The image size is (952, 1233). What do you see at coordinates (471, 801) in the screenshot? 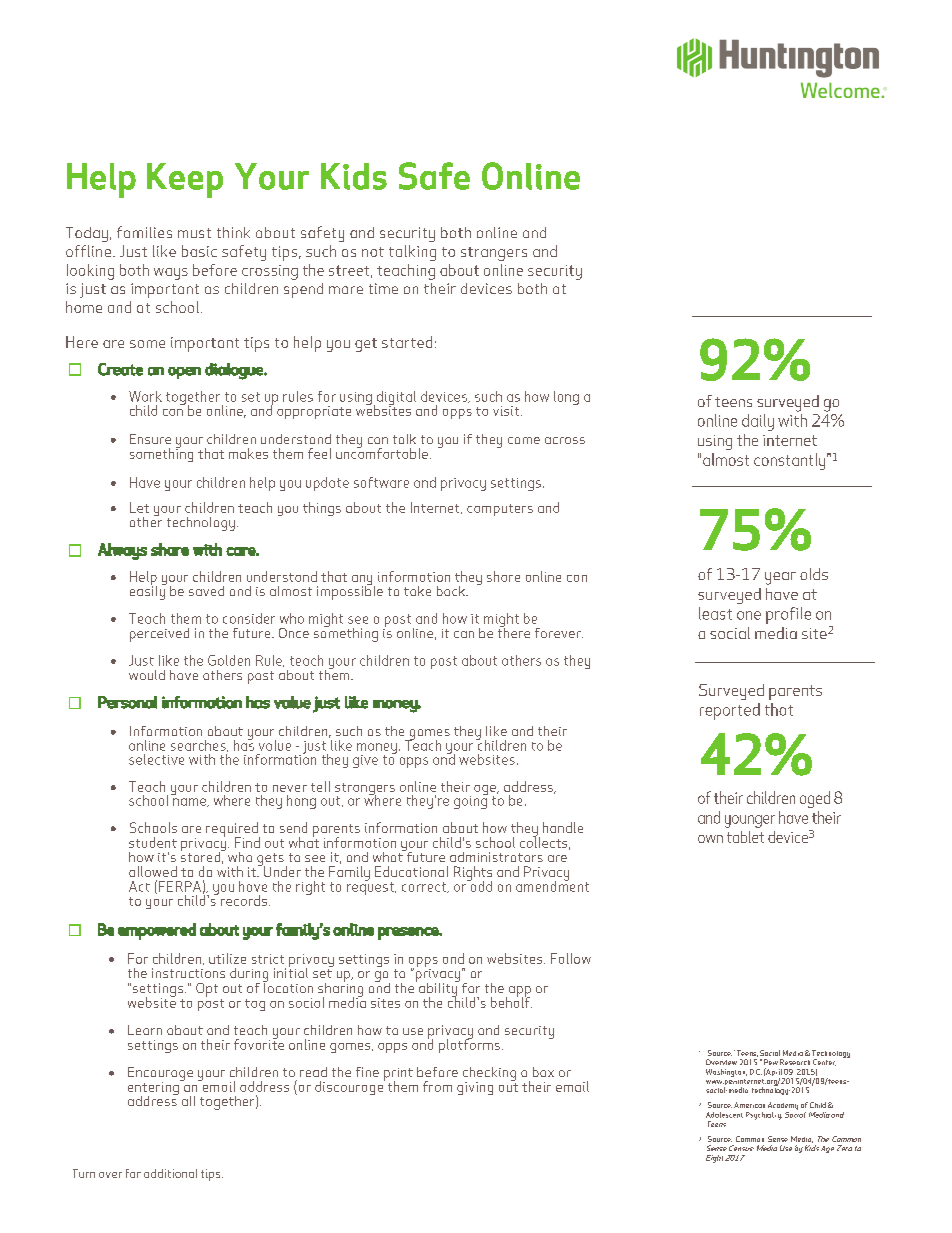
I see `going` at bounding box center [471, 801].
